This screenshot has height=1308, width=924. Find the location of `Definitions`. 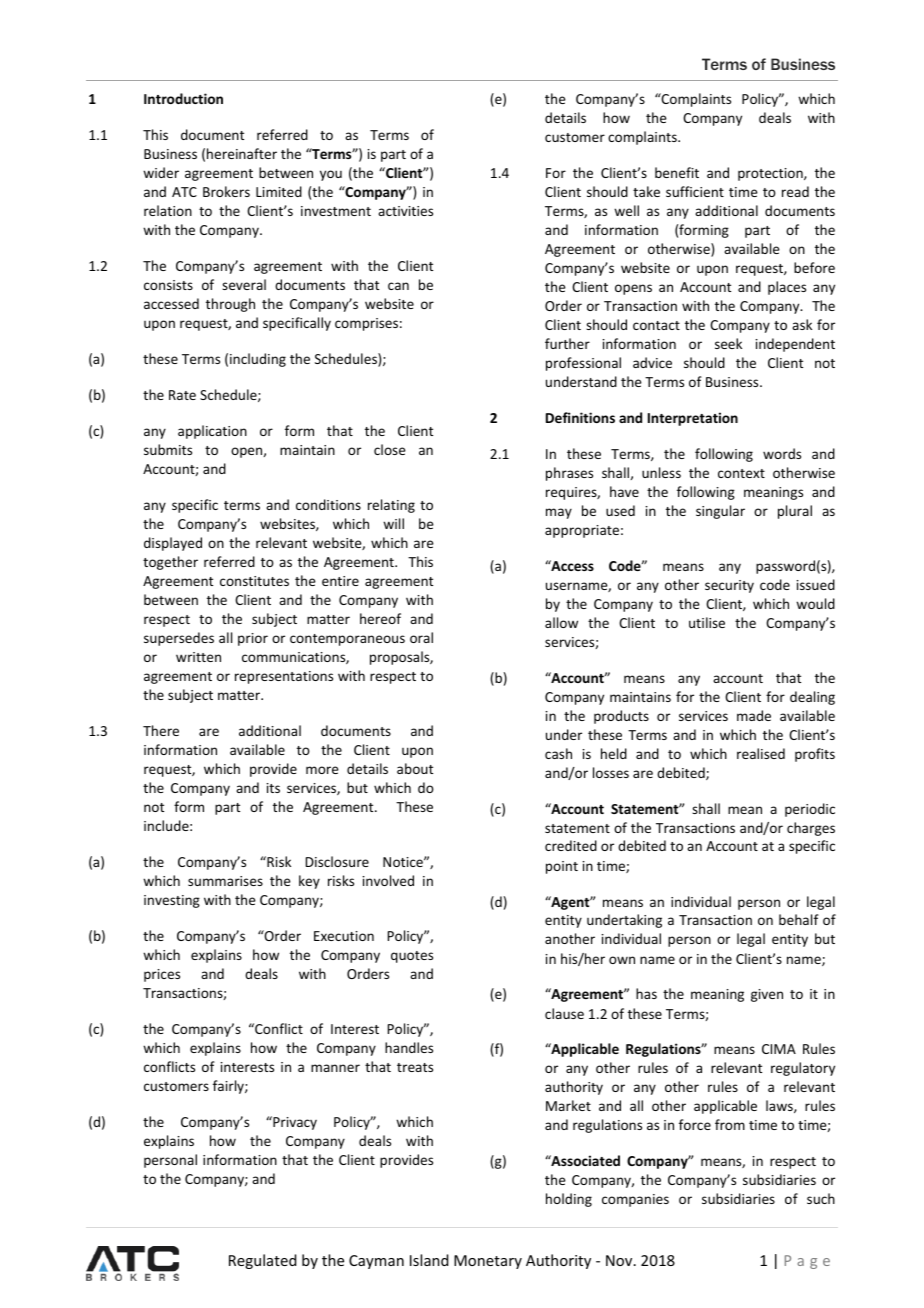

Definitions is located at coordinates (580, 417).
